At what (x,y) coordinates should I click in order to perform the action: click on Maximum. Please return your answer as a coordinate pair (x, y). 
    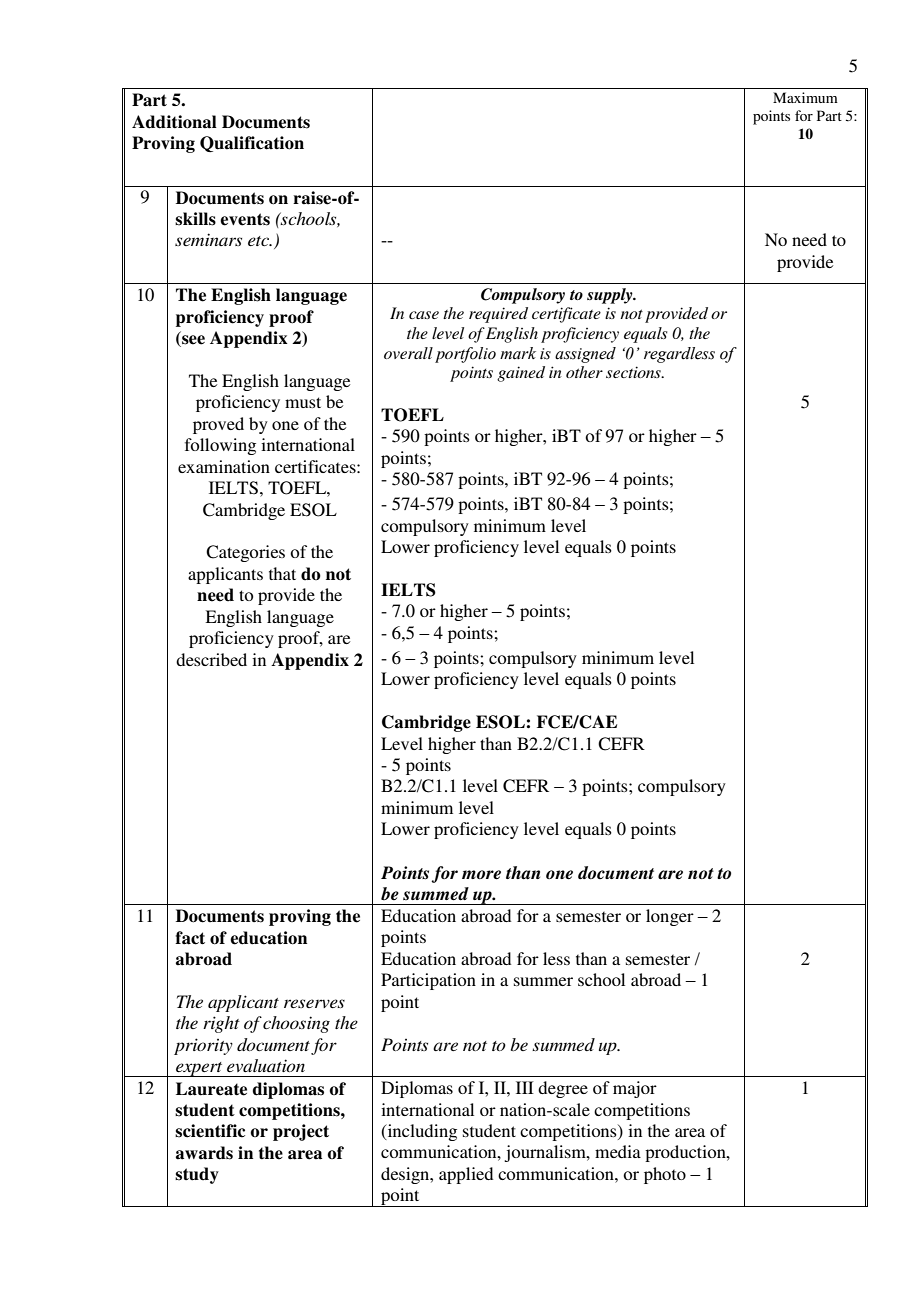
    Looking at the image, I should click on (805, 97).
